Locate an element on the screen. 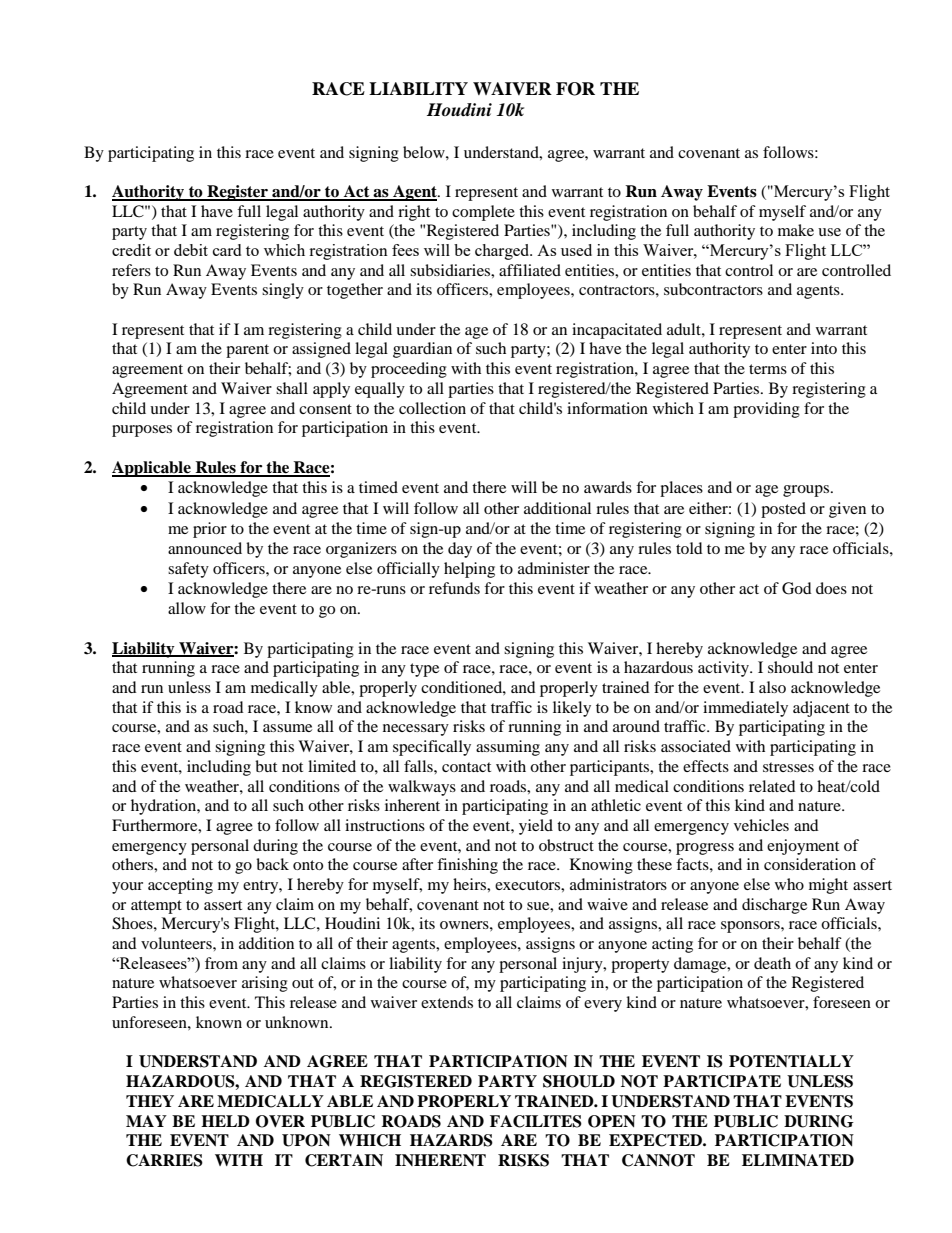 This screenshot has height=1233, width=952. card is located at coordinates (227, 250).
